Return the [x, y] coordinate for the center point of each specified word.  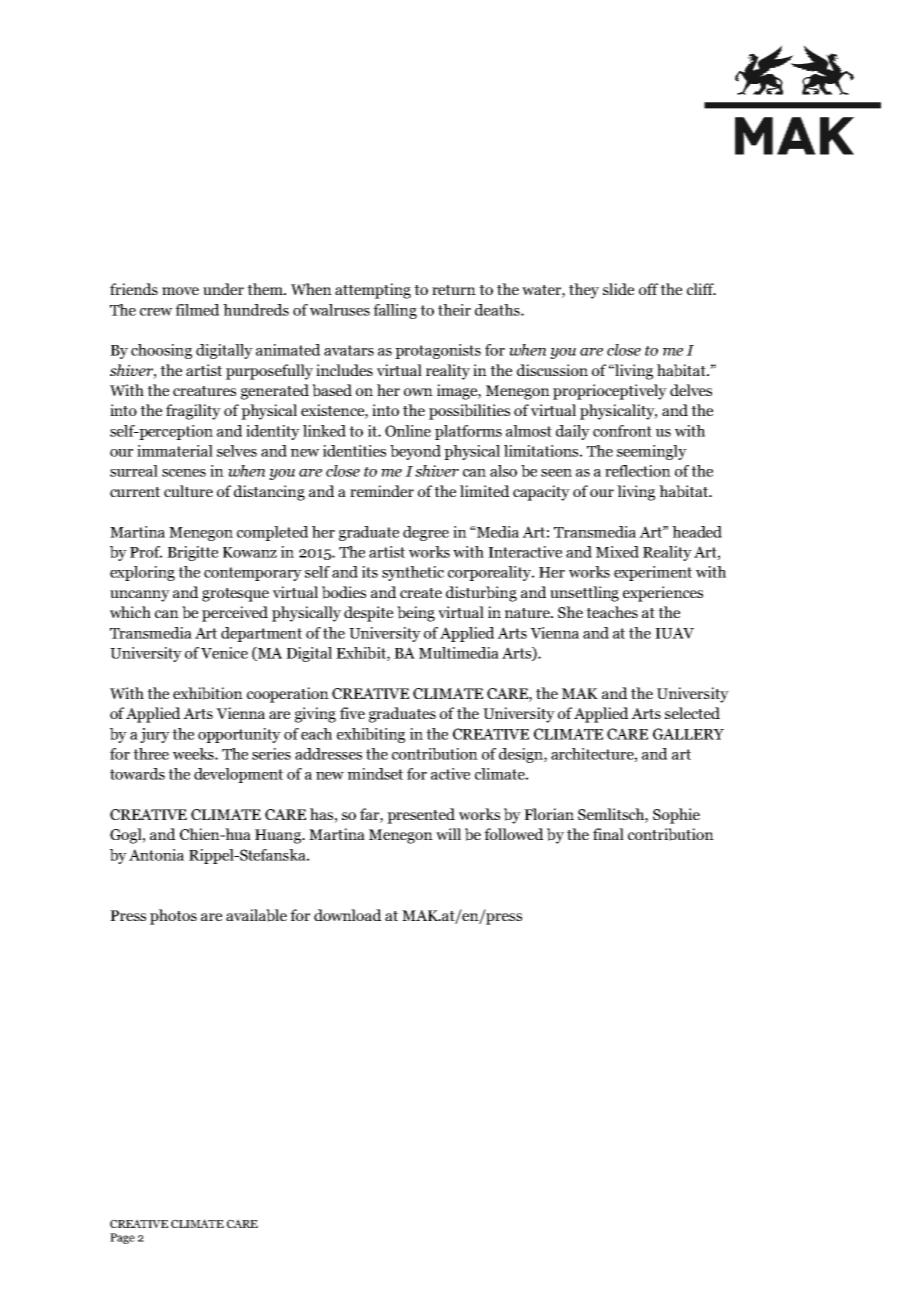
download [347, 915]
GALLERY [688, 734]
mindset [375, 774]
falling [395, 311]
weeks [194, 754]
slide [618, 289]
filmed [197, 310]
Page [122, 1238]
